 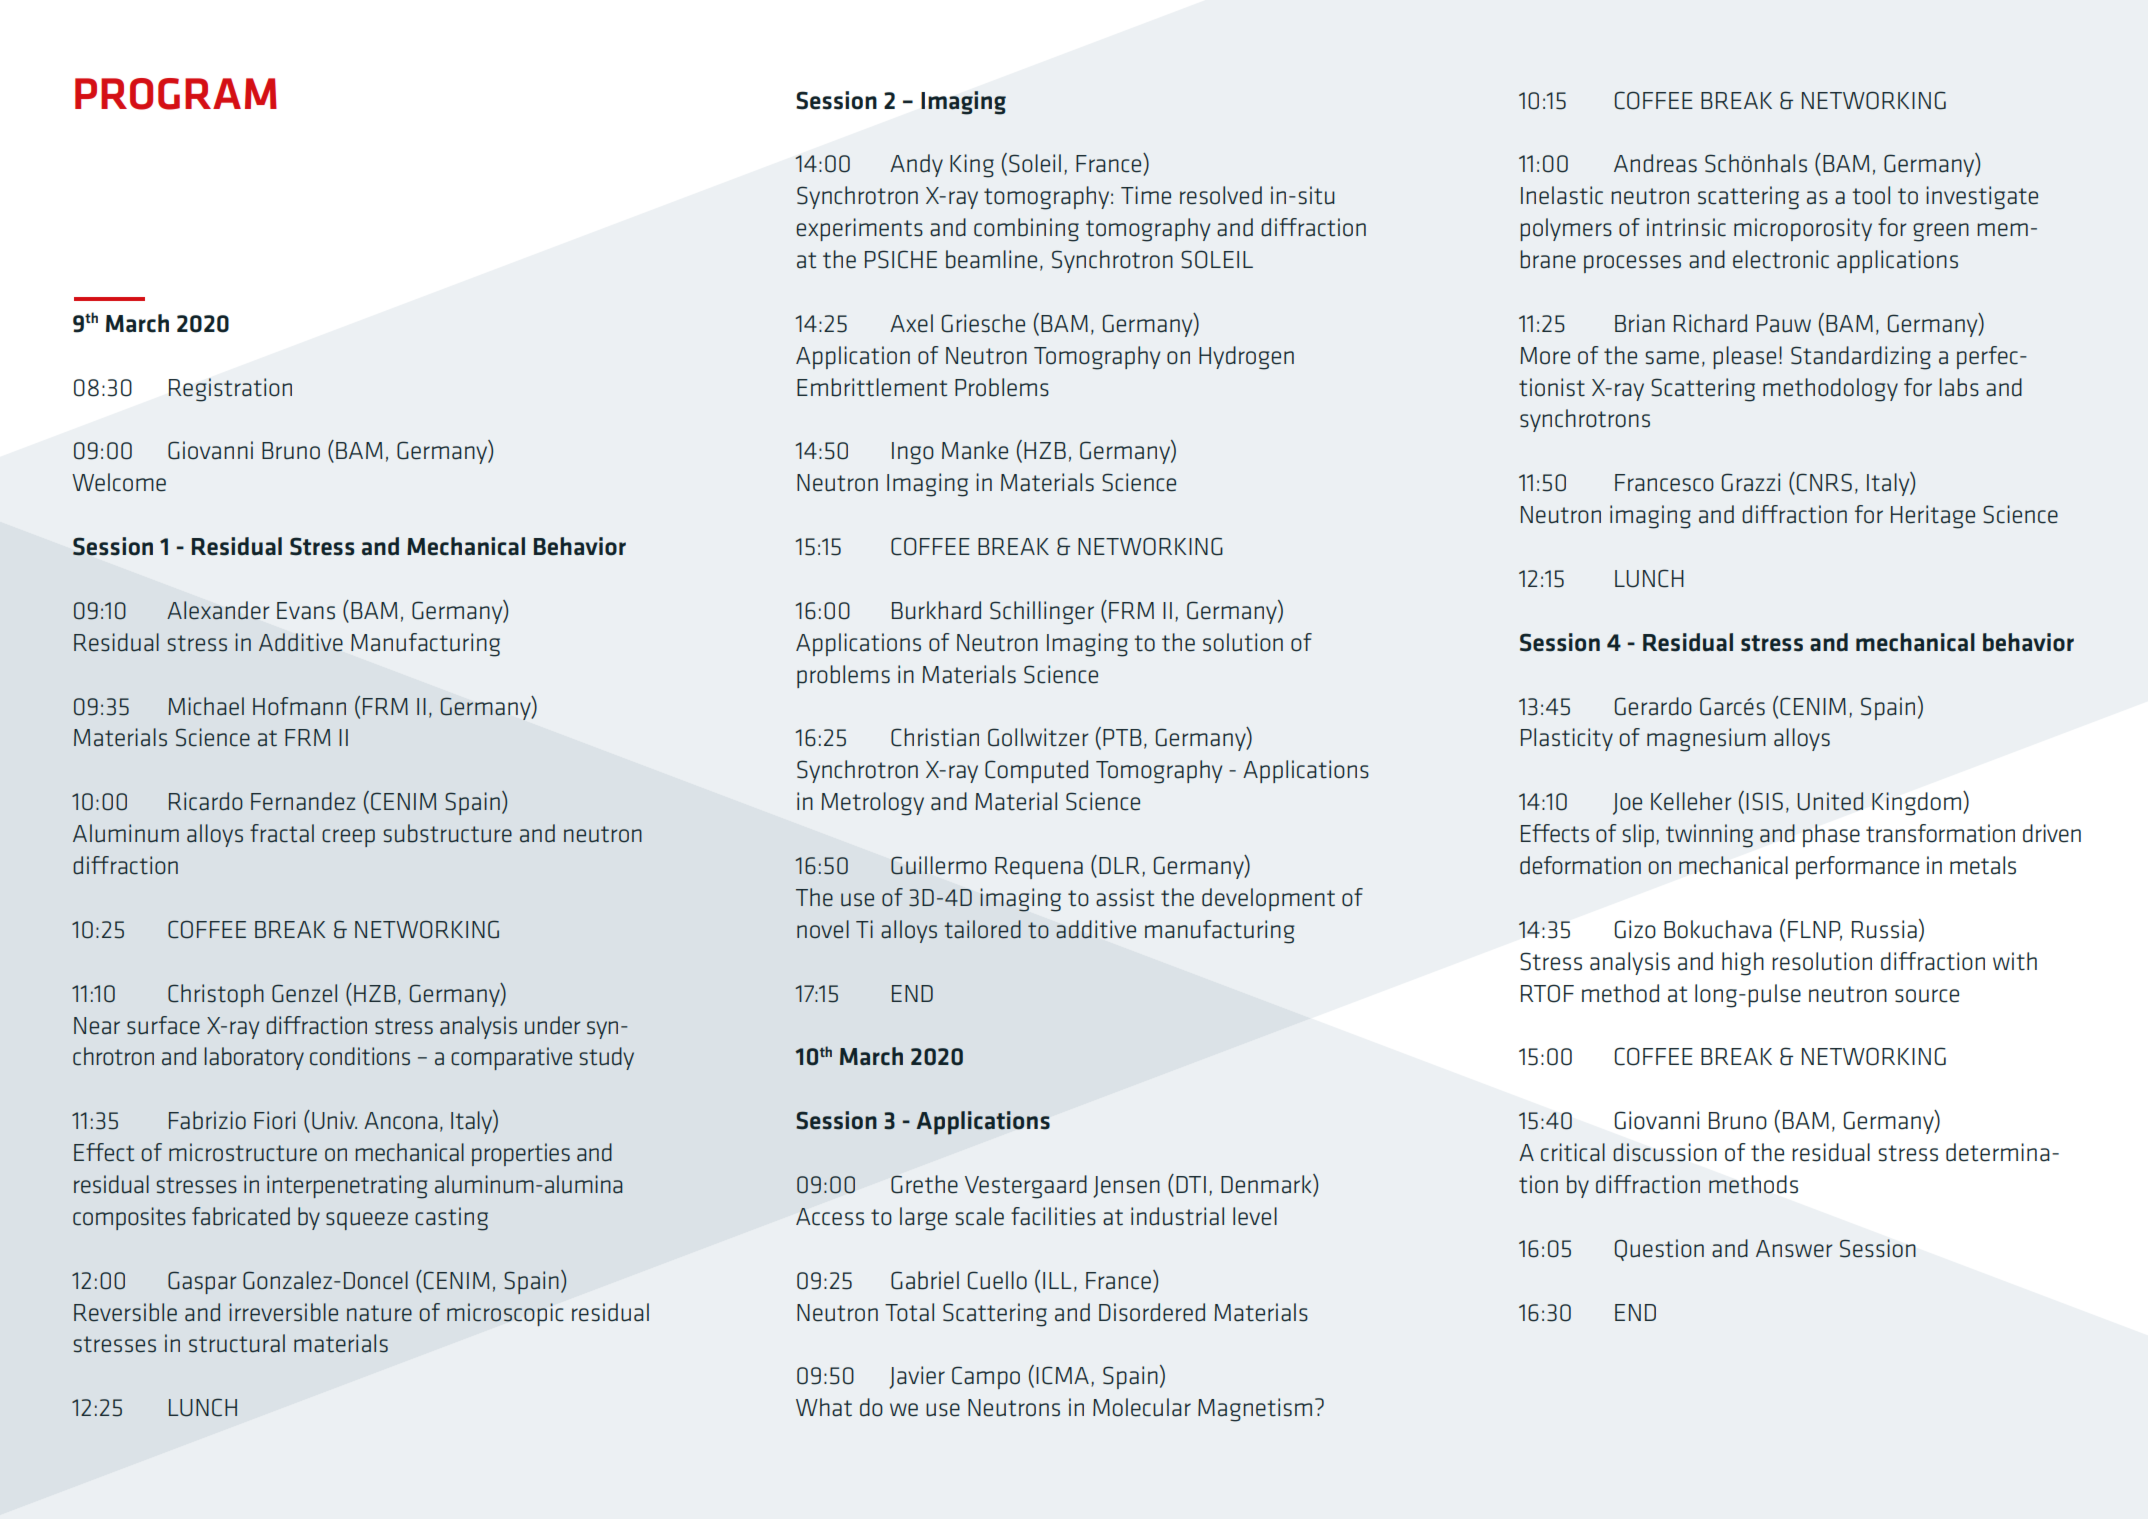 I want to click on Christoph, so click(x=216, y=995).
